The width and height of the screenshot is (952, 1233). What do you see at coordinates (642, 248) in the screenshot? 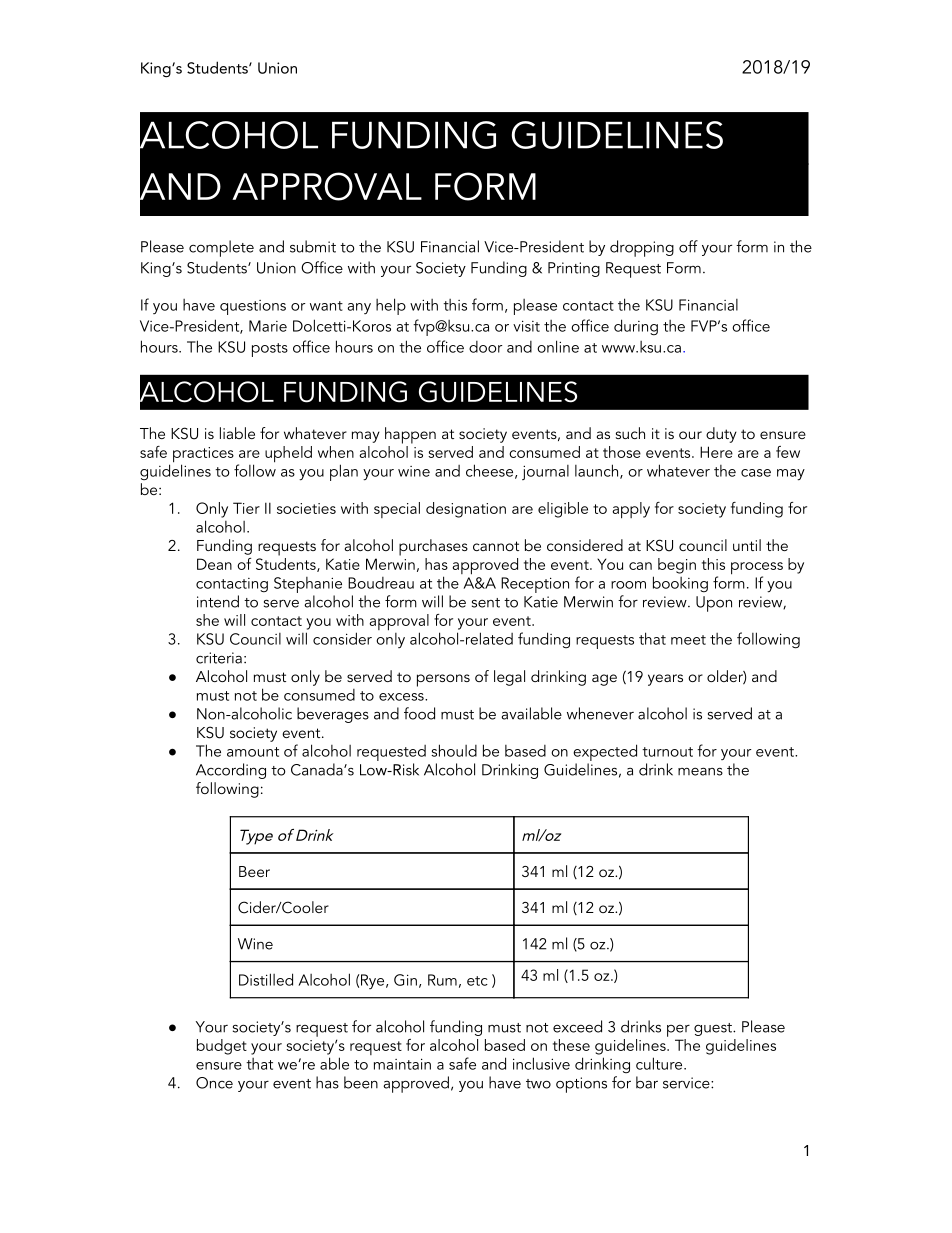
I see `dropping` at bounding box center [642, 248].
